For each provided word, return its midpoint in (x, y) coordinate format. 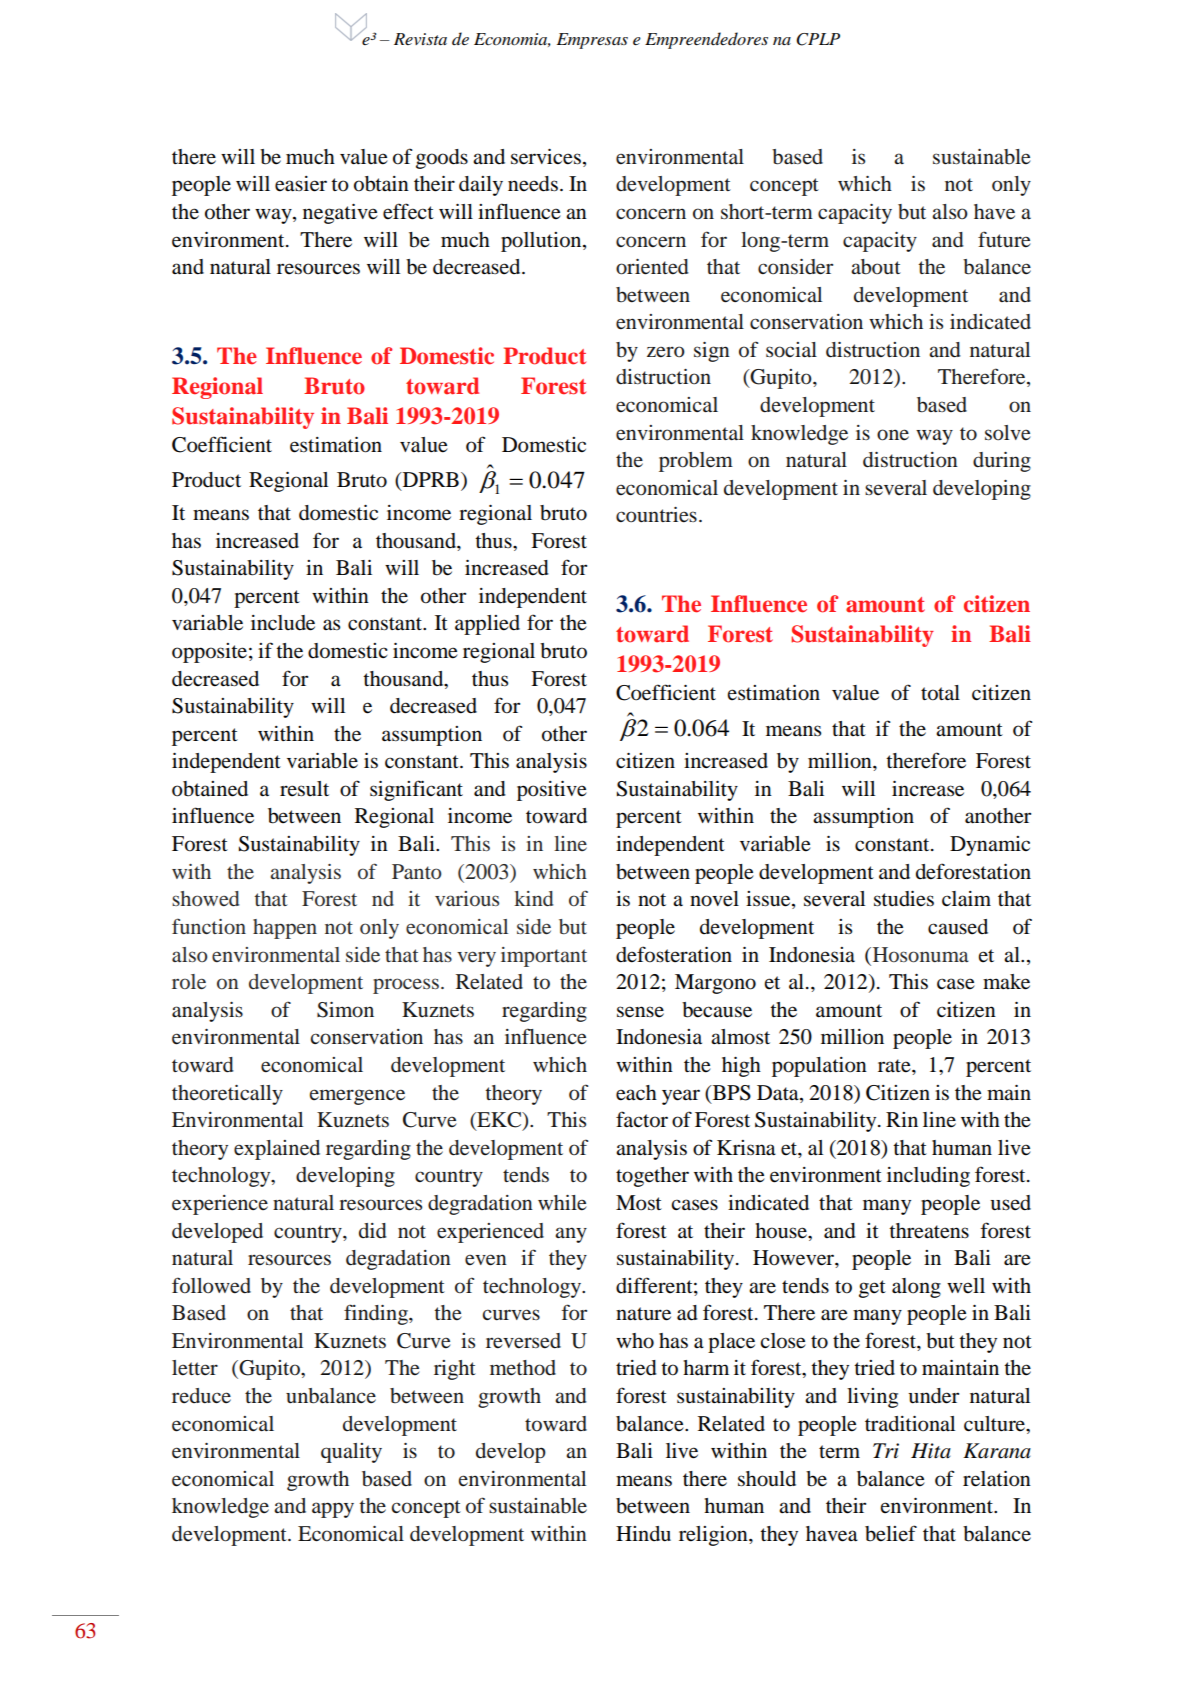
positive (552, 791)
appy (333, 1510)
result (304, 789)
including (928, 1177)
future (1004, 239)
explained (277, 1150)
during (1002, 462)
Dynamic (990, 846)
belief (891, 1533)
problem (696, 462)
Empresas (592, 41)
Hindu (643, 1534)
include (283, 623)
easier (301, 184)
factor (642, 1119)
